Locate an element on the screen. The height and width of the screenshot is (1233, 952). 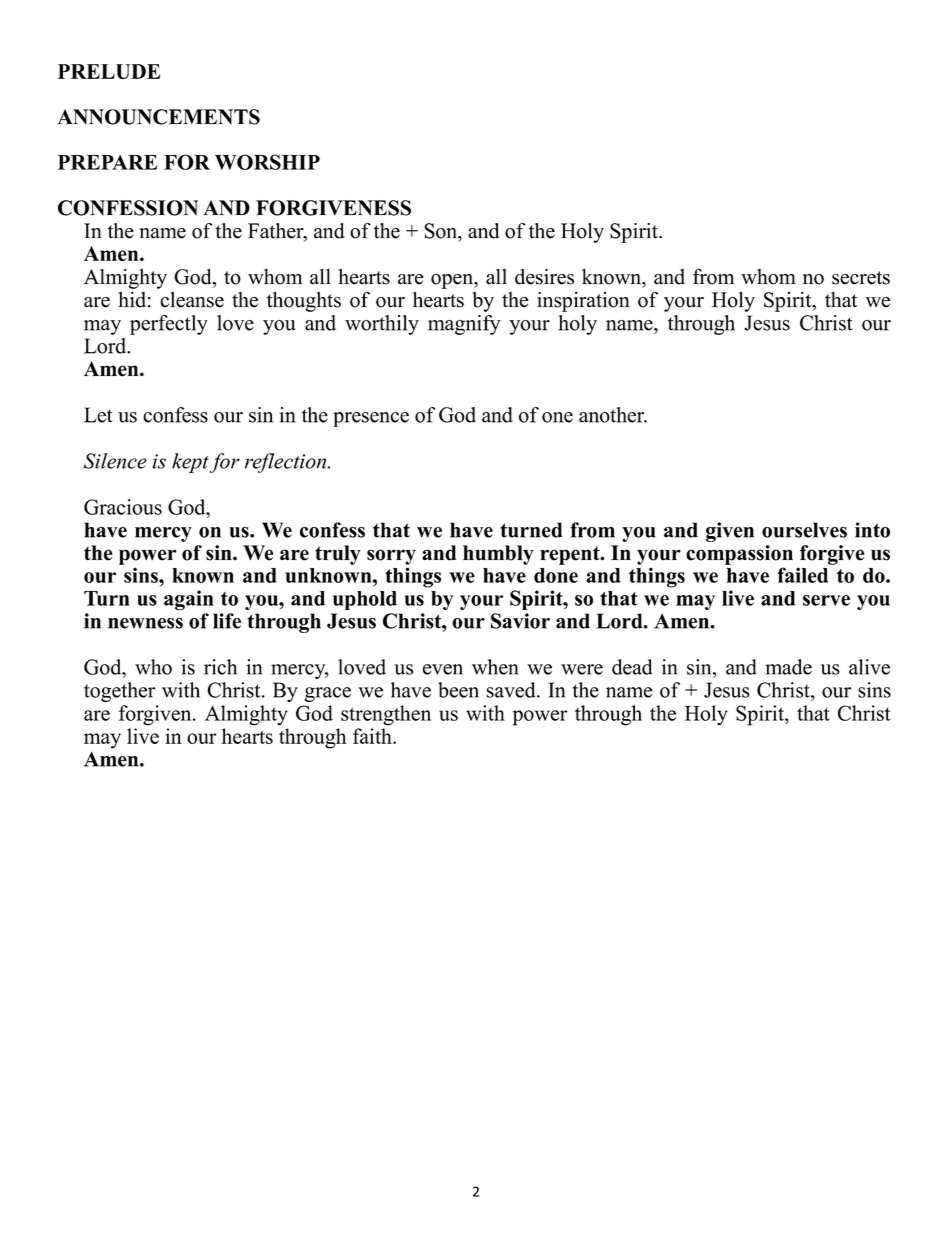
ourselves is located at coordinates (804, 530).
